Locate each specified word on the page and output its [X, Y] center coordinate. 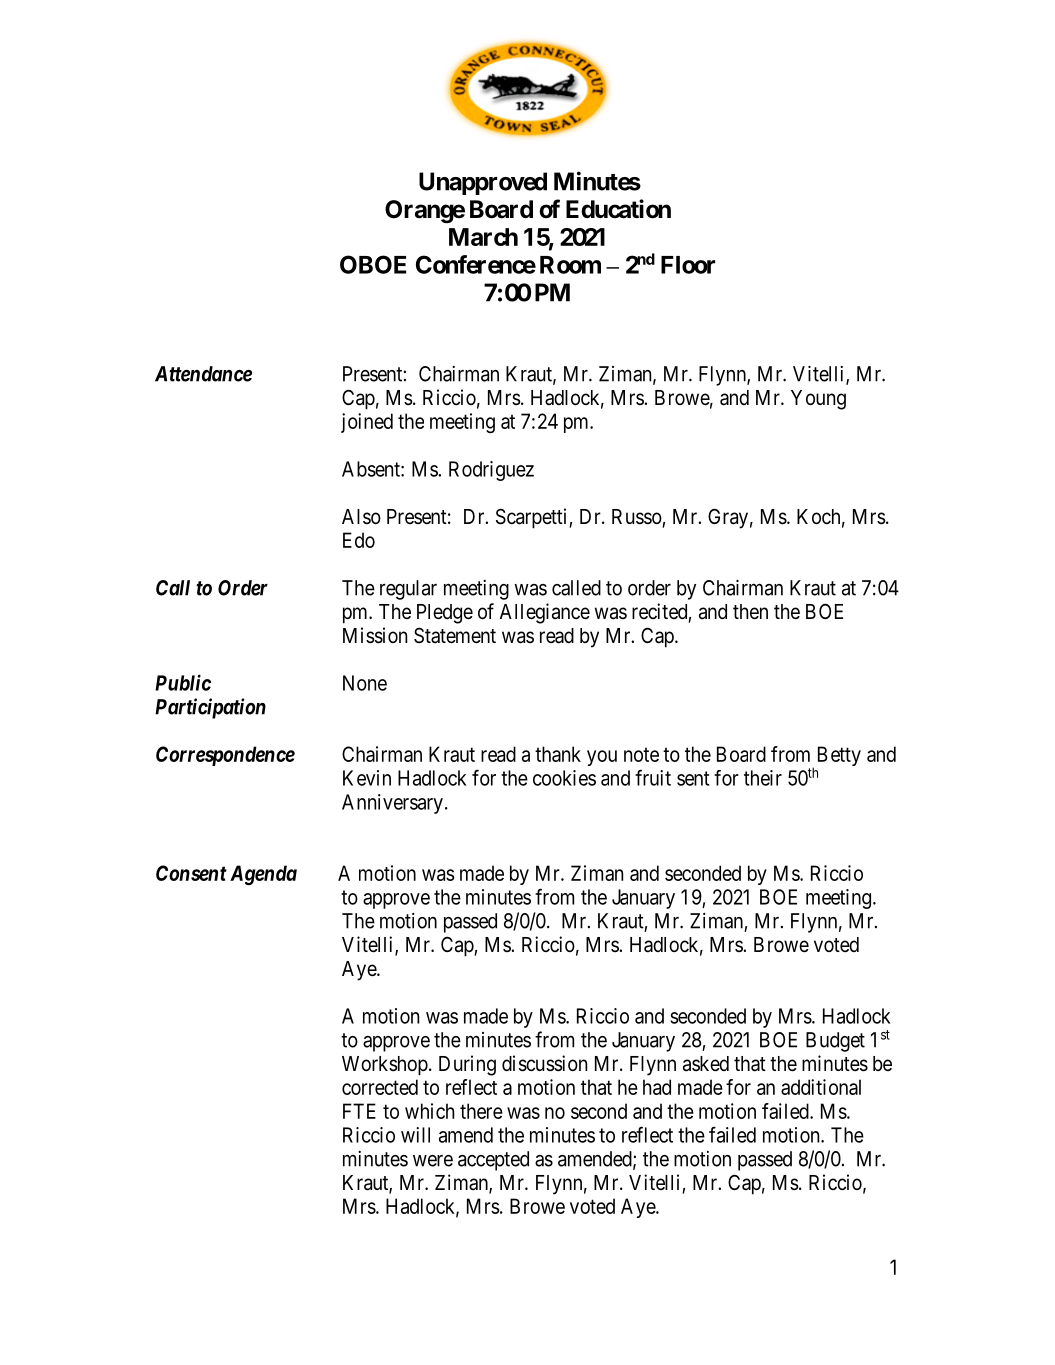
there [481, 1111]
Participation [210, 708]
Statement [455, 635]
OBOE [373, 264]
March [483, 237]
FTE [359, 1111]
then [750, 612]
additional [821, 1087]
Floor [688, 265]
